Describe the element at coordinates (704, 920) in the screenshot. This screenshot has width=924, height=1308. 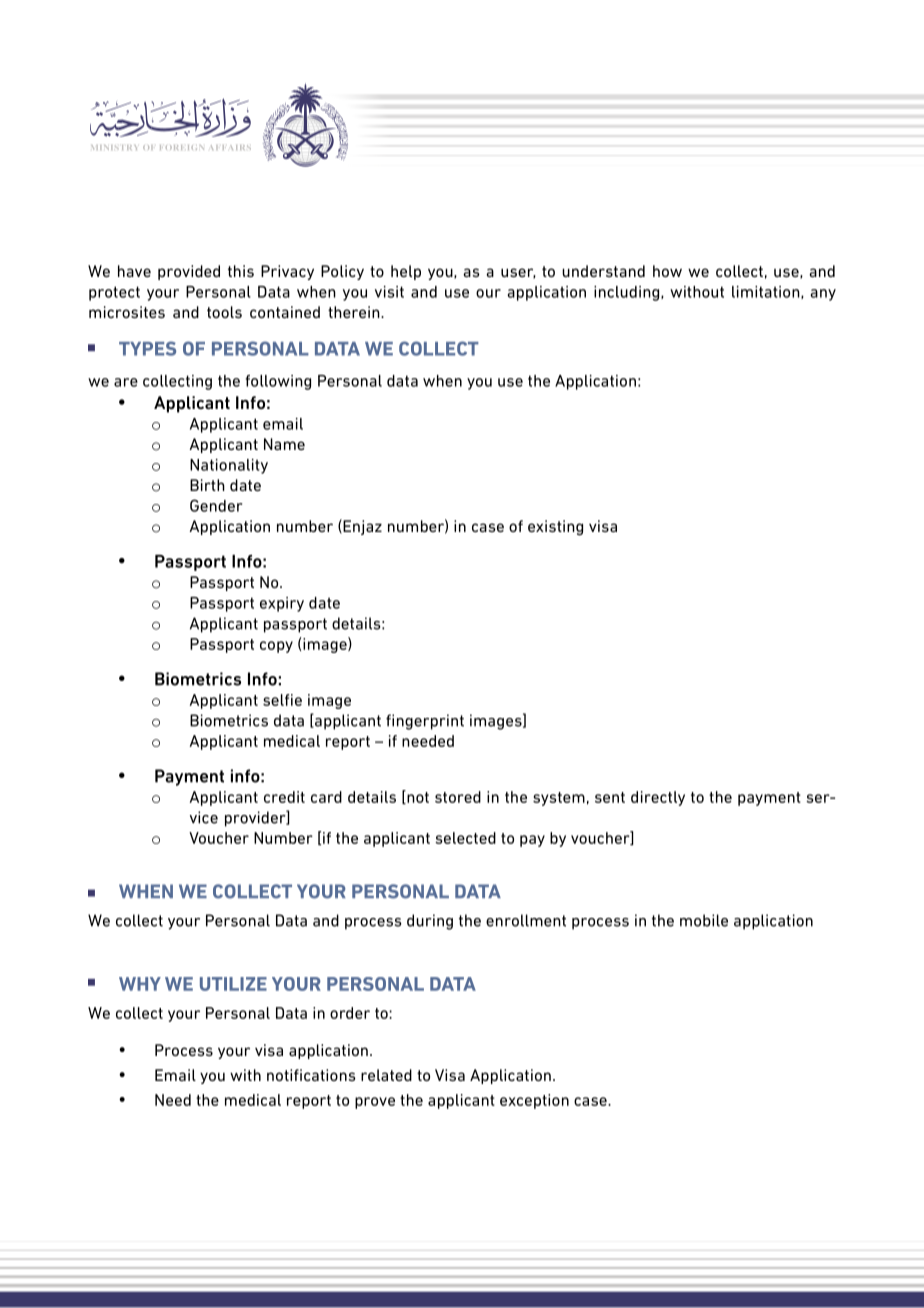
I see `mobile` at that location.
